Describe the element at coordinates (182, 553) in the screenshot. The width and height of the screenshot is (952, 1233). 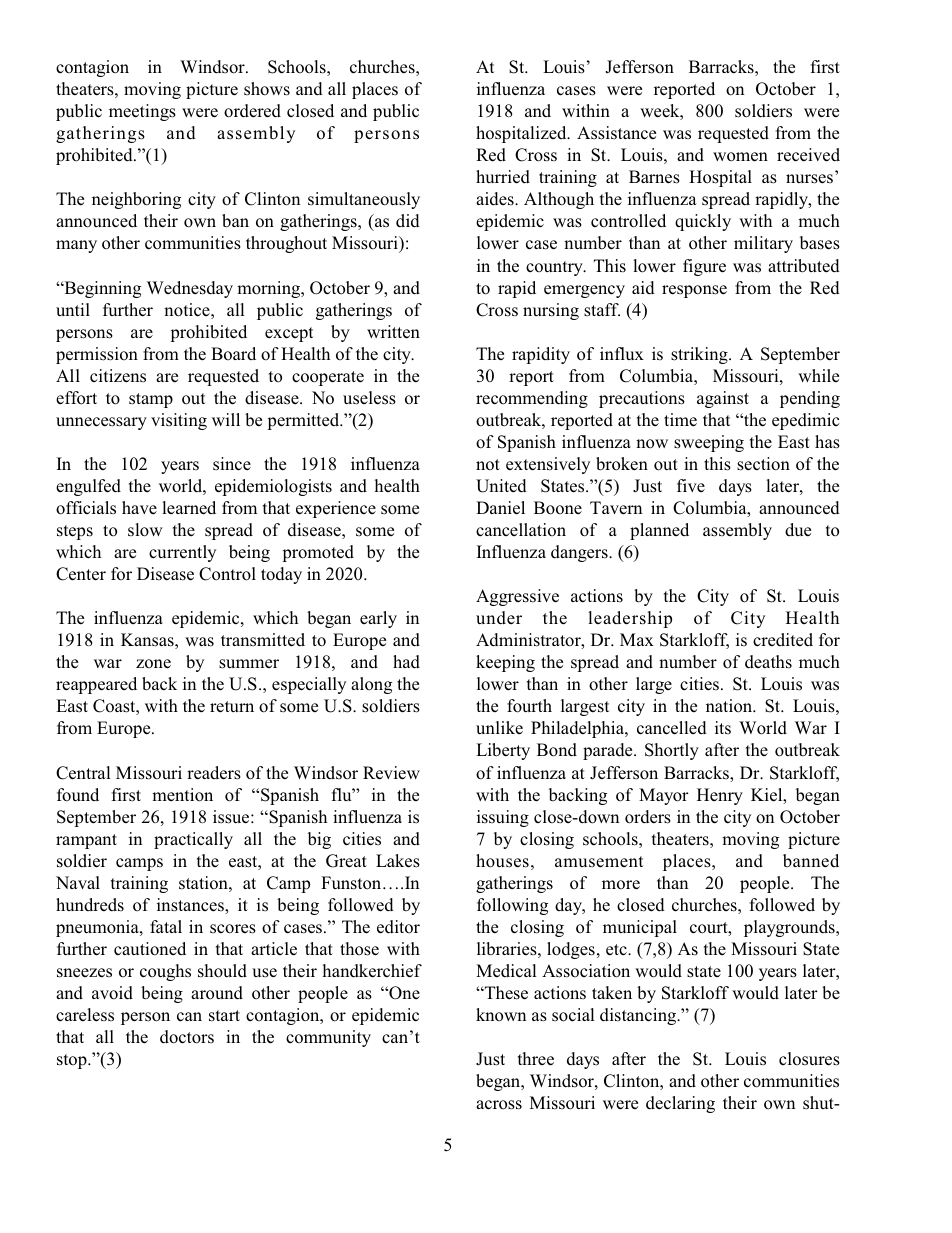
I see `currently` at that location.
